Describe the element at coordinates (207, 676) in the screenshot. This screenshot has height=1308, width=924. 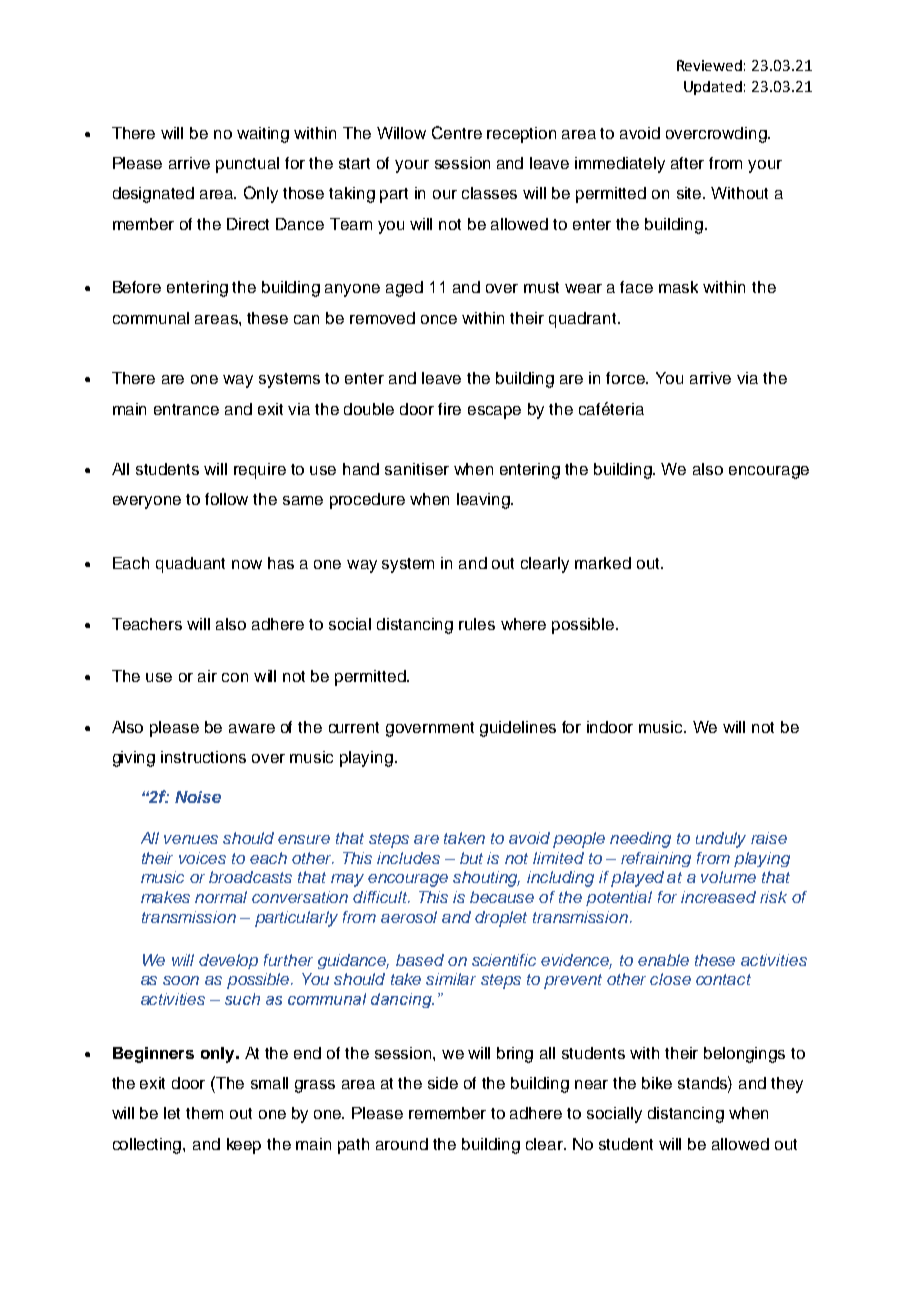
I see `air` at that location.
